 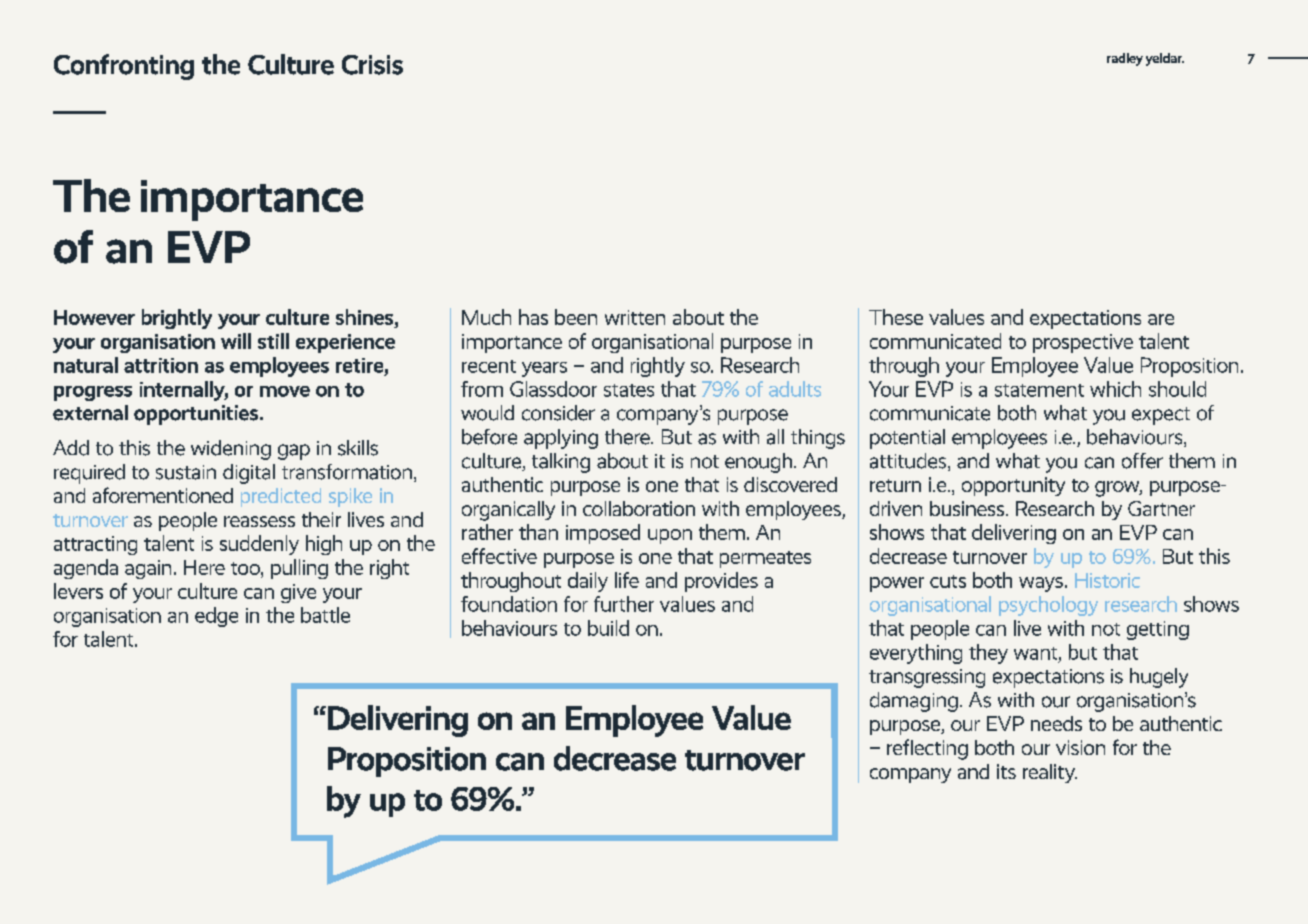 What do you see at coordinates (635, 317) in the image?
I see `written` at bounding box center [635, 317].
